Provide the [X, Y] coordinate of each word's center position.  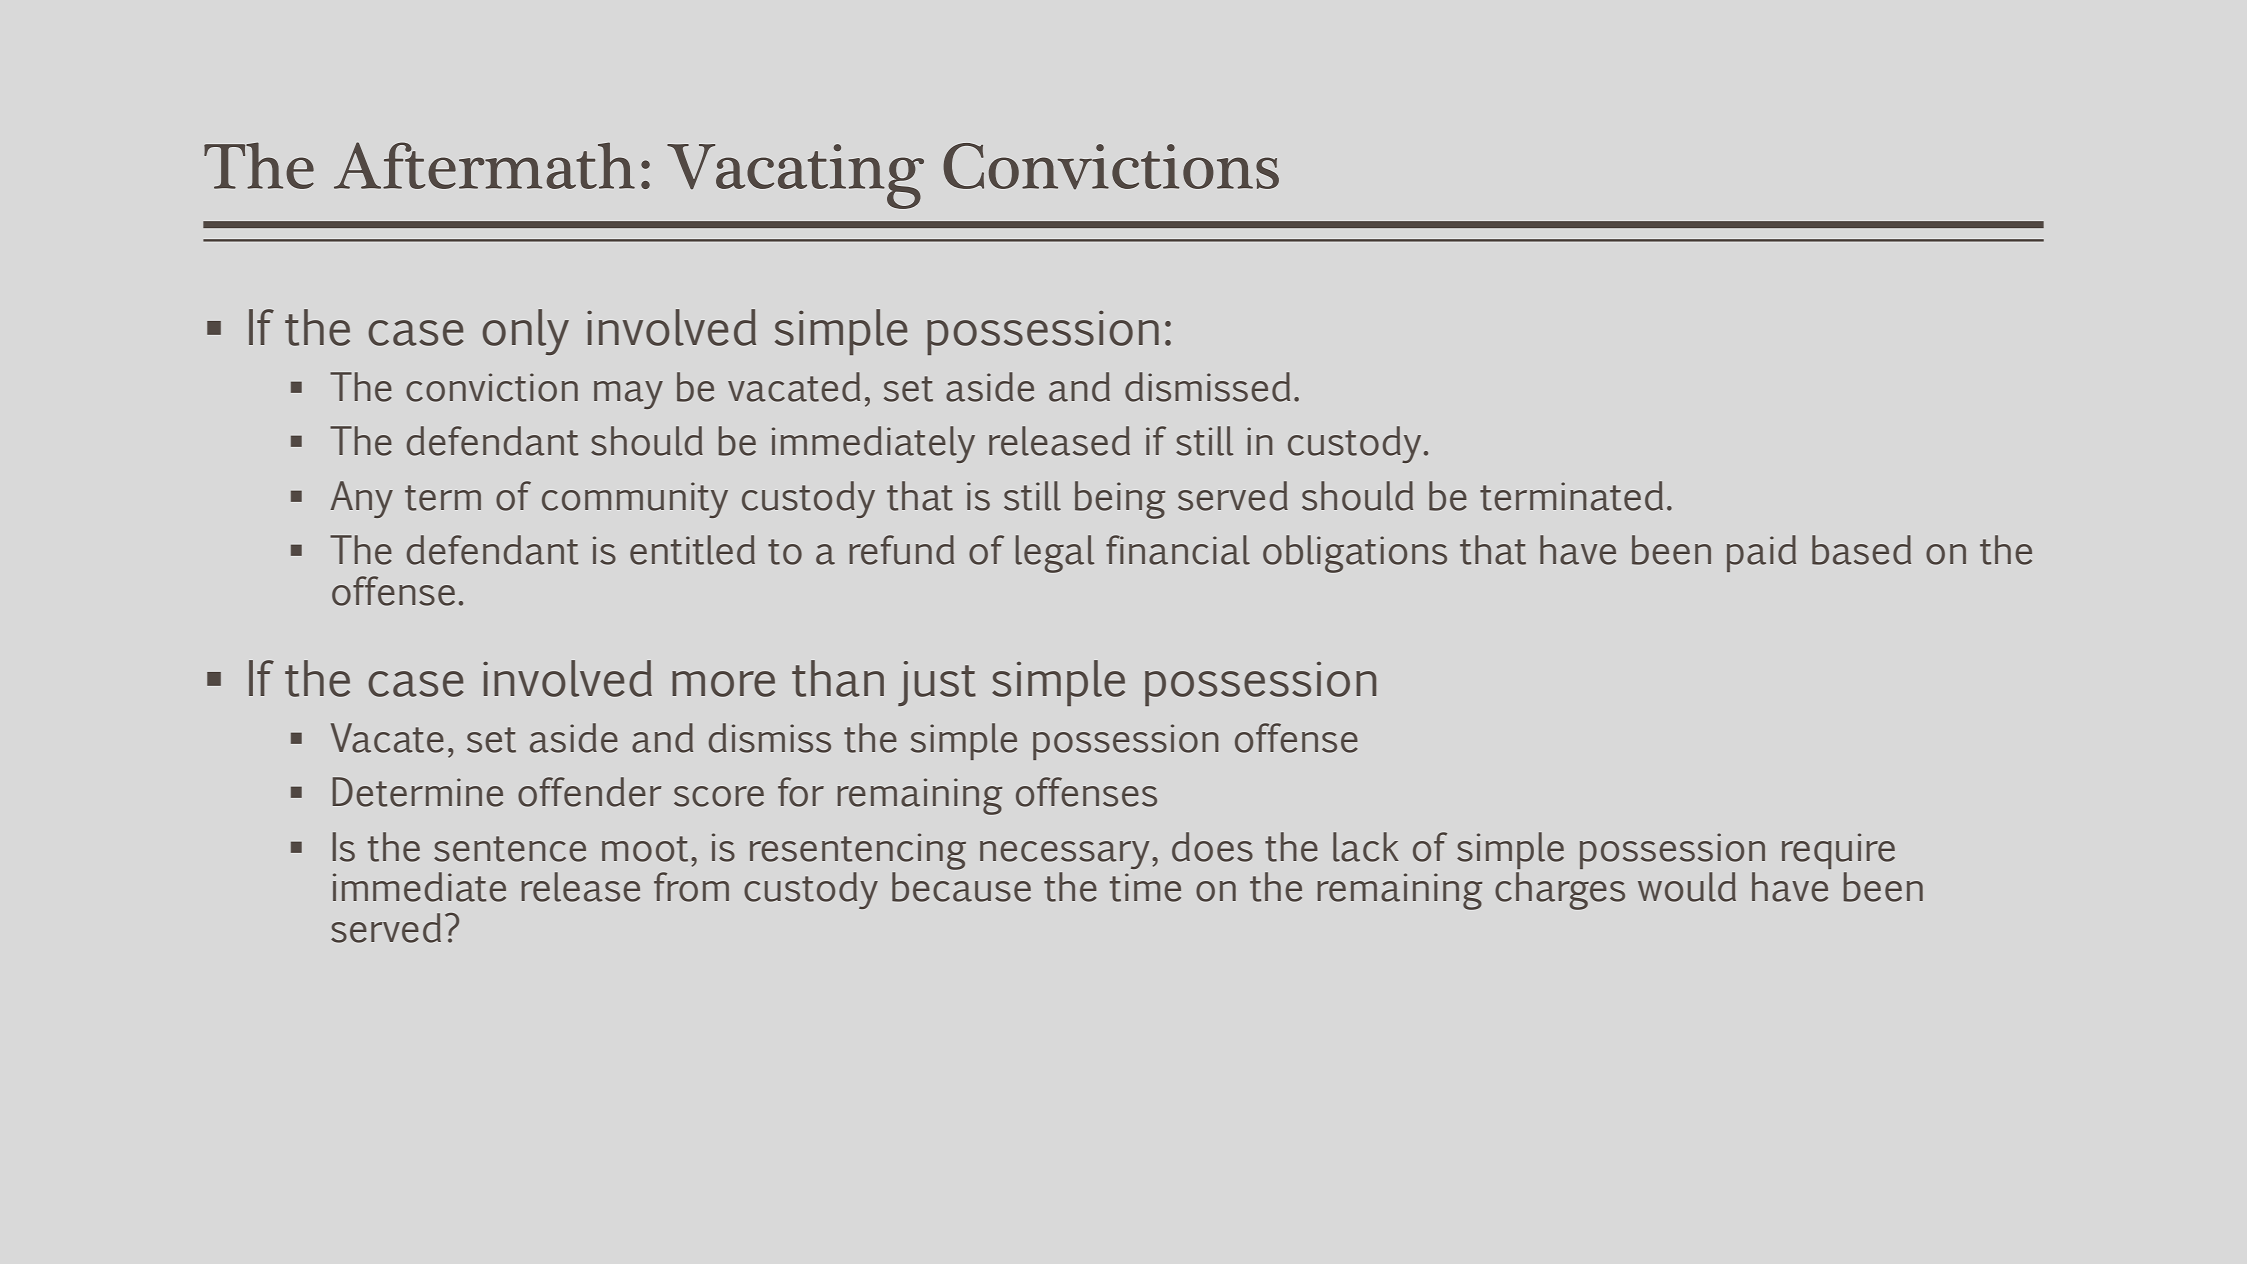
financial [1178, 550]
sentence [510, 849]
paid [1761, 553]
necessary [1064, 855]
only [526, 332]
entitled [692, 550]
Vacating [795, 176]
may [628, 395]
